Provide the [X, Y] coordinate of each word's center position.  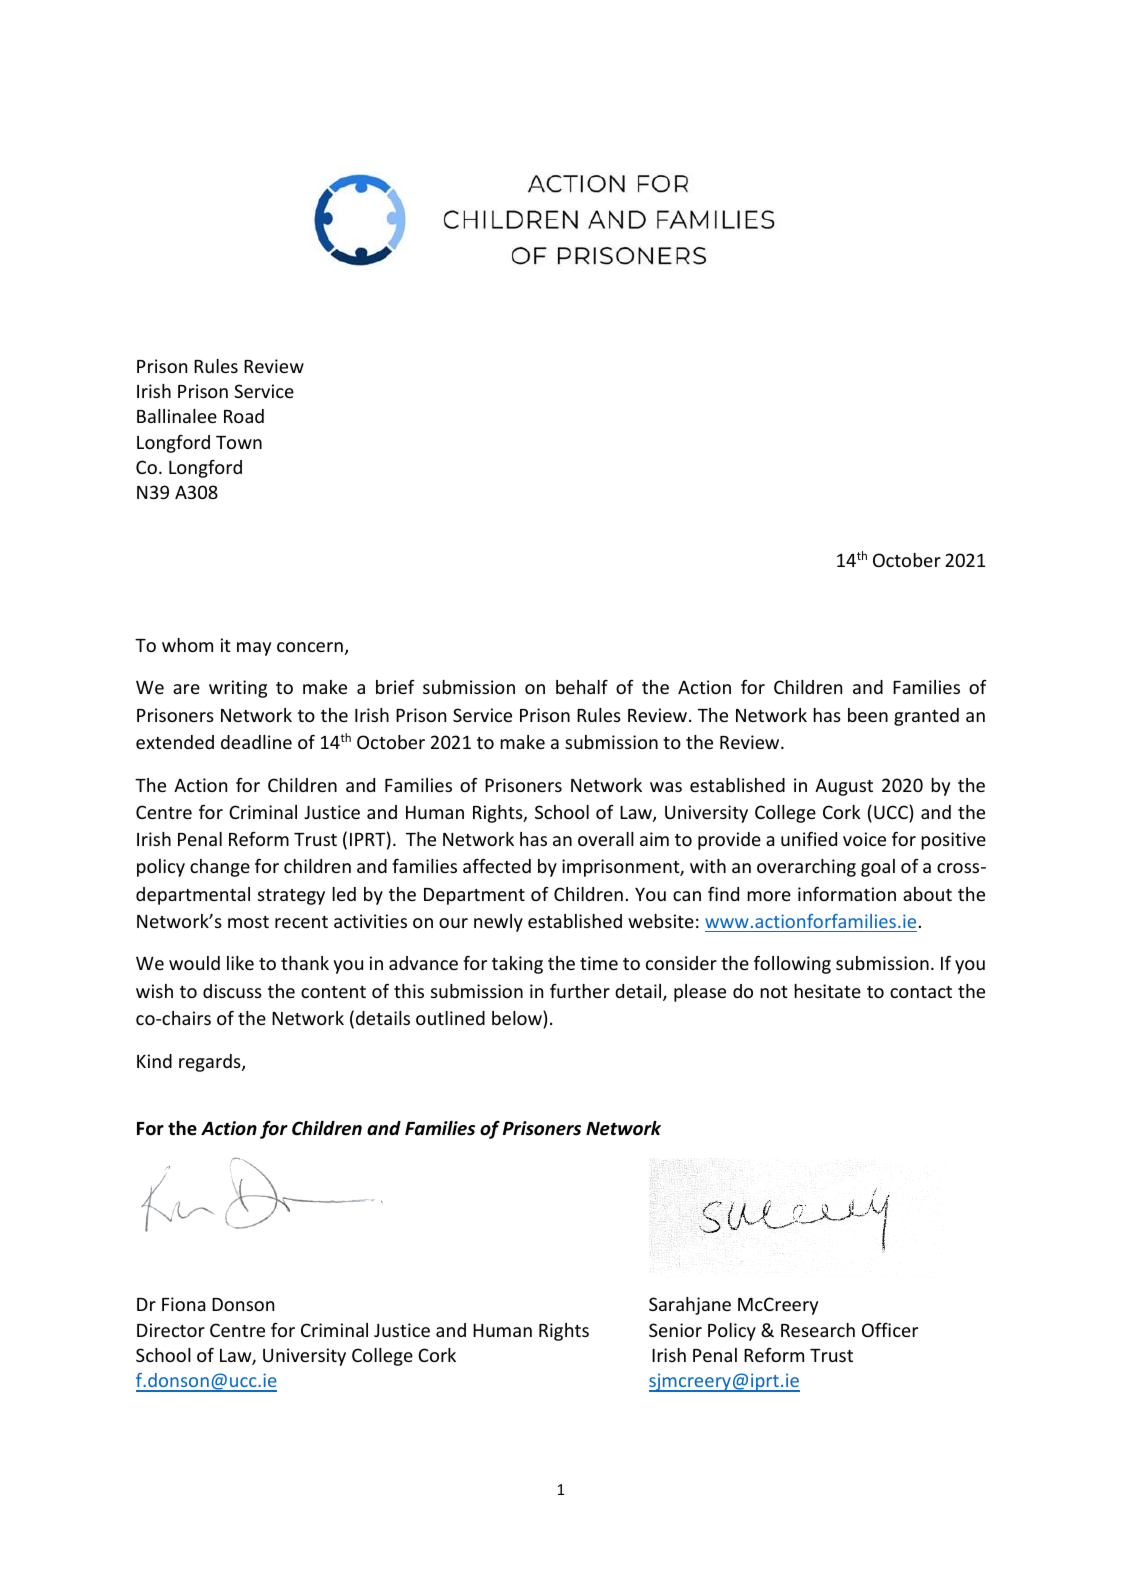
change [220, 868]
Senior [675, 1330]
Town [239, 442]
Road [244, 416]
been [868, 715]
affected [497, 865]
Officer [890, 1330]
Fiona [183, 1304]
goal [878, 868]
